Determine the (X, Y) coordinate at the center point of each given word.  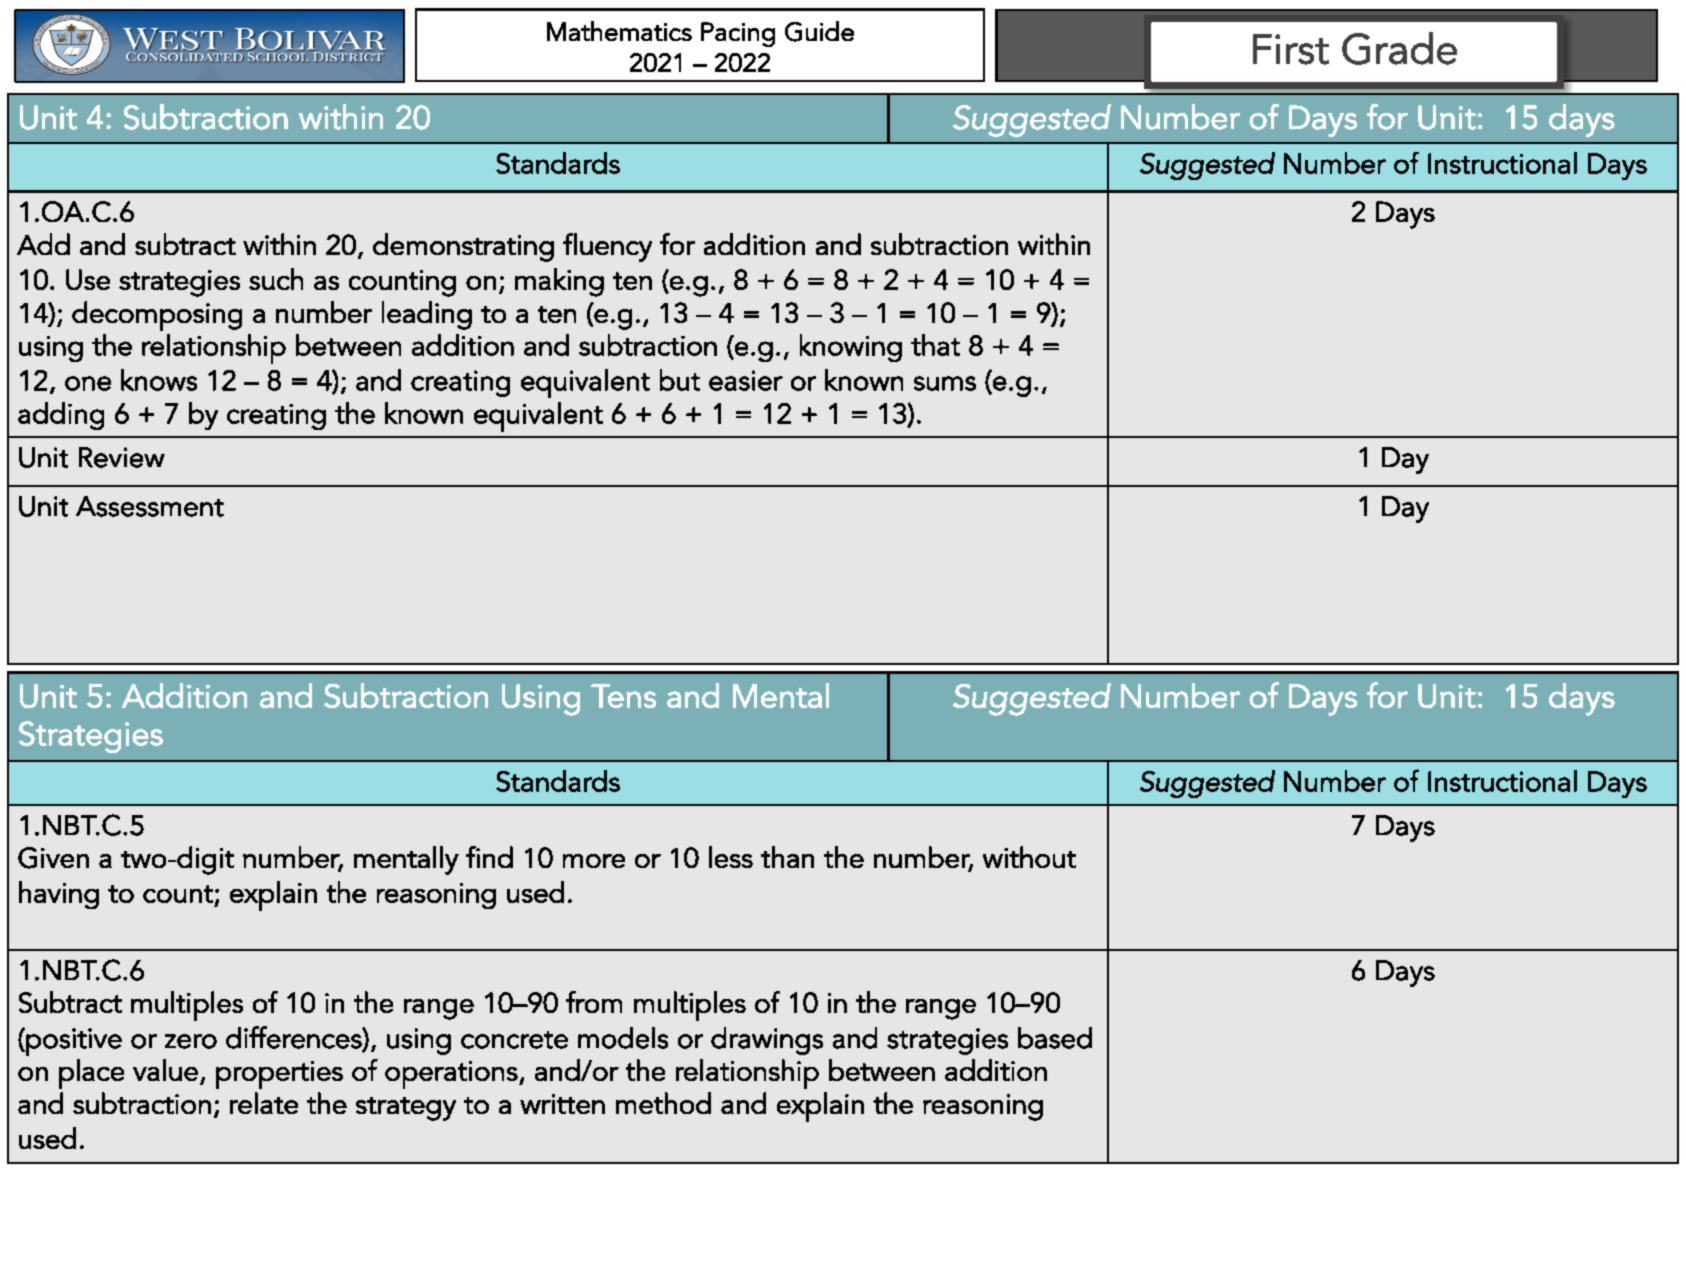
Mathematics (619, 31)
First (1291, 49)
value (165, 1070)
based (1055, 1038)
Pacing (738, 34)
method (663, 1103)
